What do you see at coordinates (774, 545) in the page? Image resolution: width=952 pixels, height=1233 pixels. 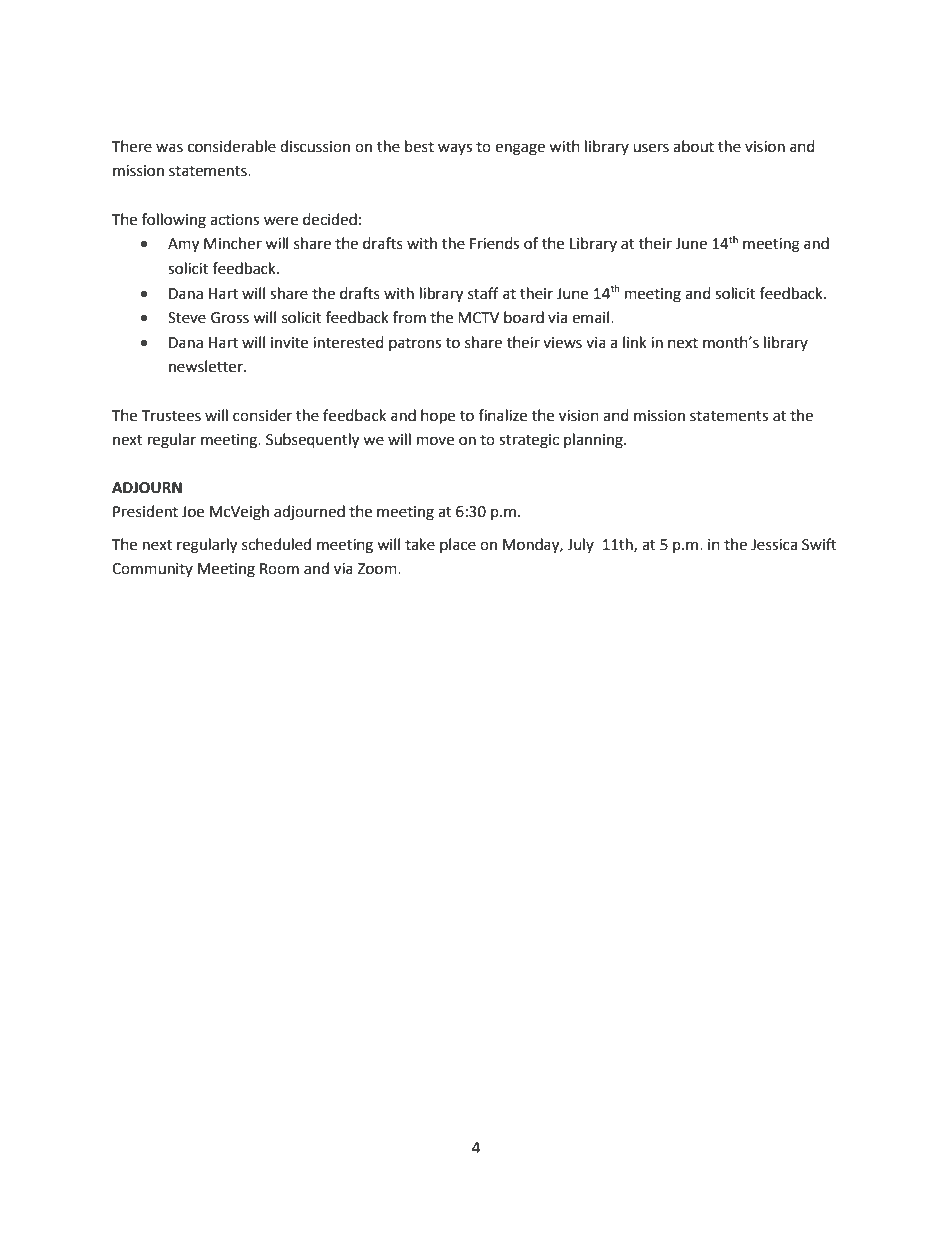 I see `Jessica` at bounding box center [774, 545].
